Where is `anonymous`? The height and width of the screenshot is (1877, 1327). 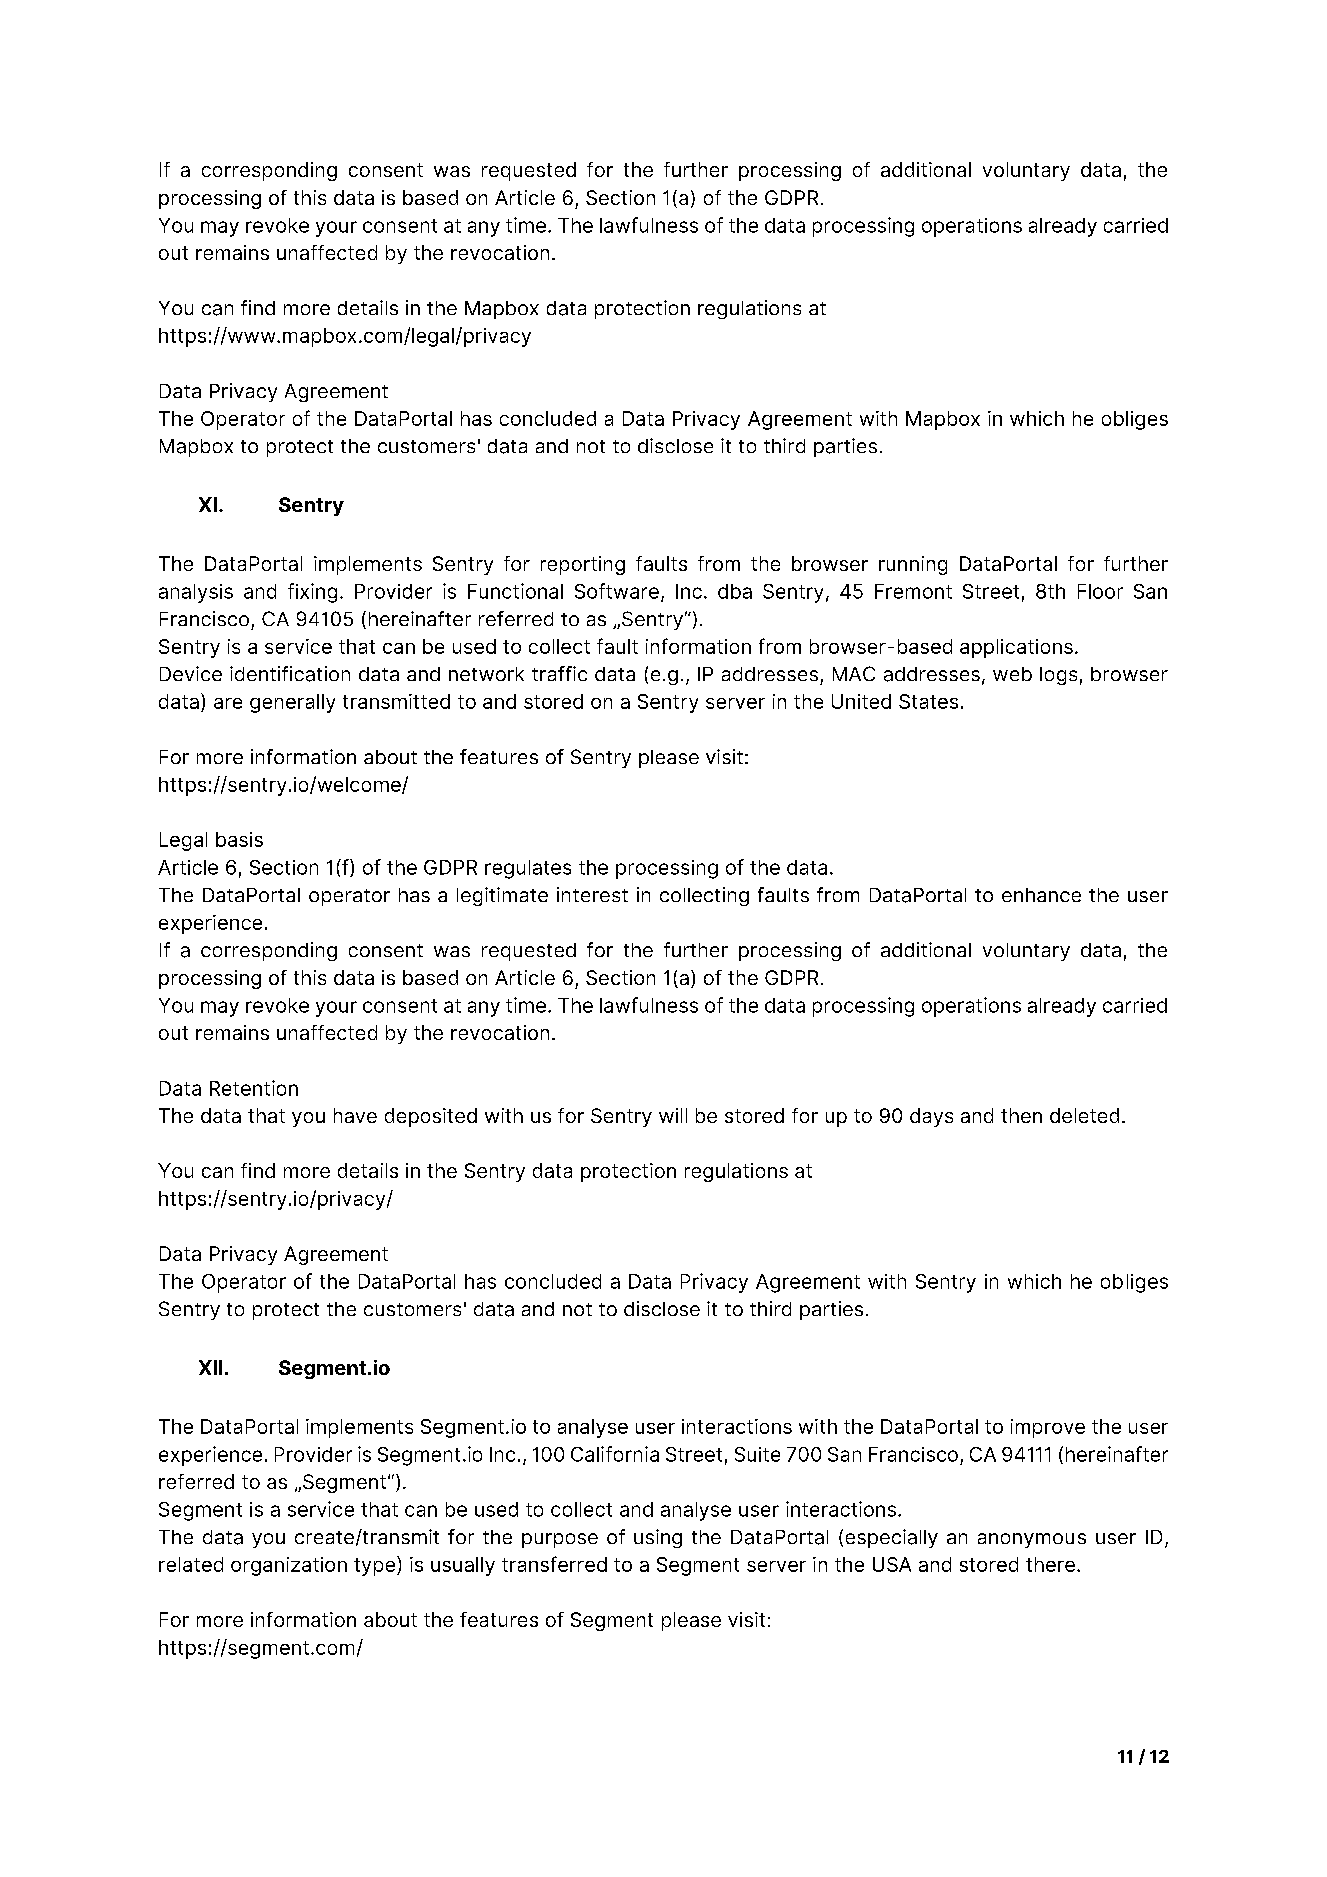
anonymous is located at coordinates (1032, 1540).
